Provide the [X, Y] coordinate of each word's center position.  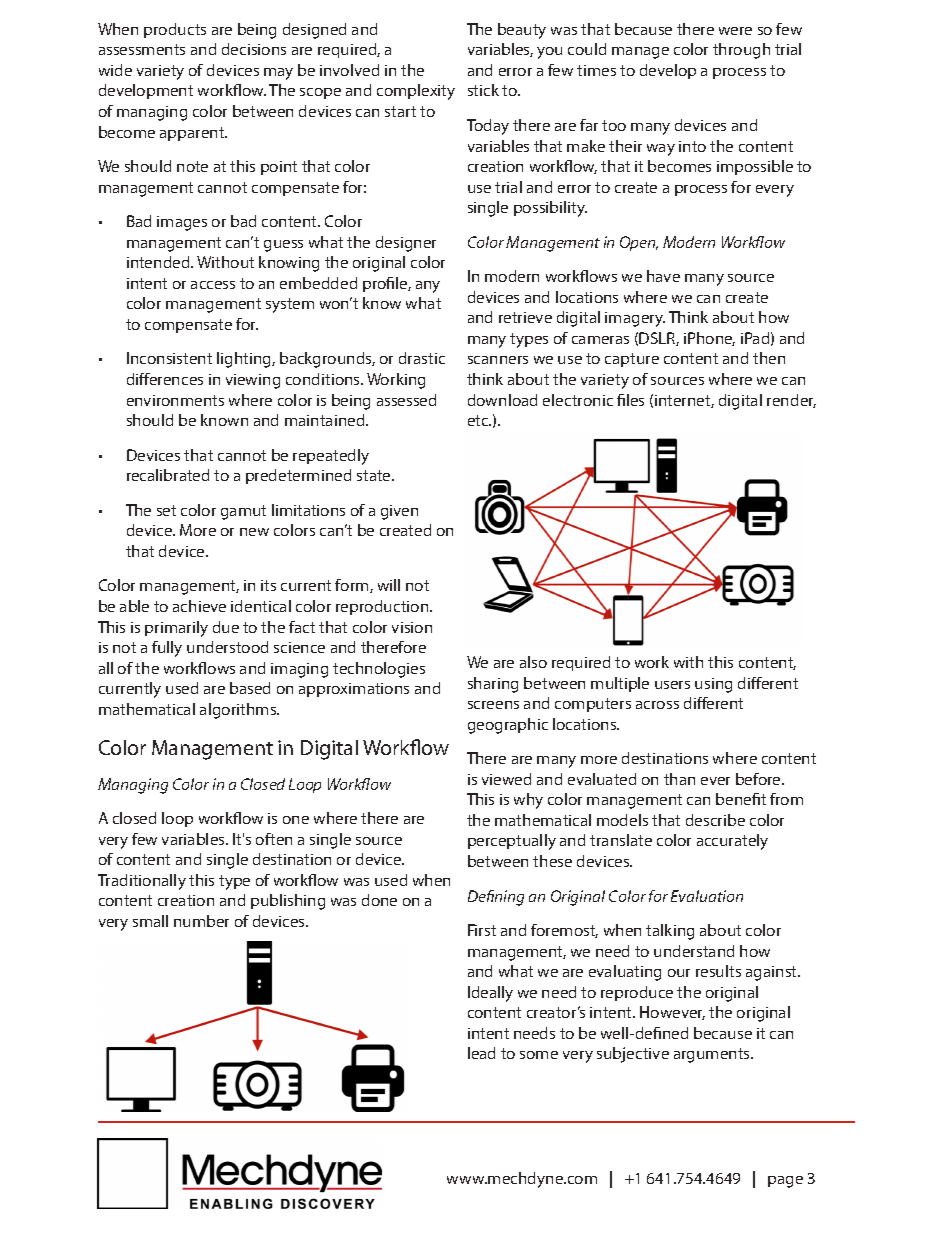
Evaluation [707, 896]
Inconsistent [169, 358]
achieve [199, 606]
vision [412, 627]
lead [481, 1053]
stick [483, 90]
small [150, 921]
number [201, 921]
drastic [422, 358]
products [175, 30]
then [769, 358]
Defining [496, 898]
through [741, 51]
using [713, 685]
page [785, 1182]
